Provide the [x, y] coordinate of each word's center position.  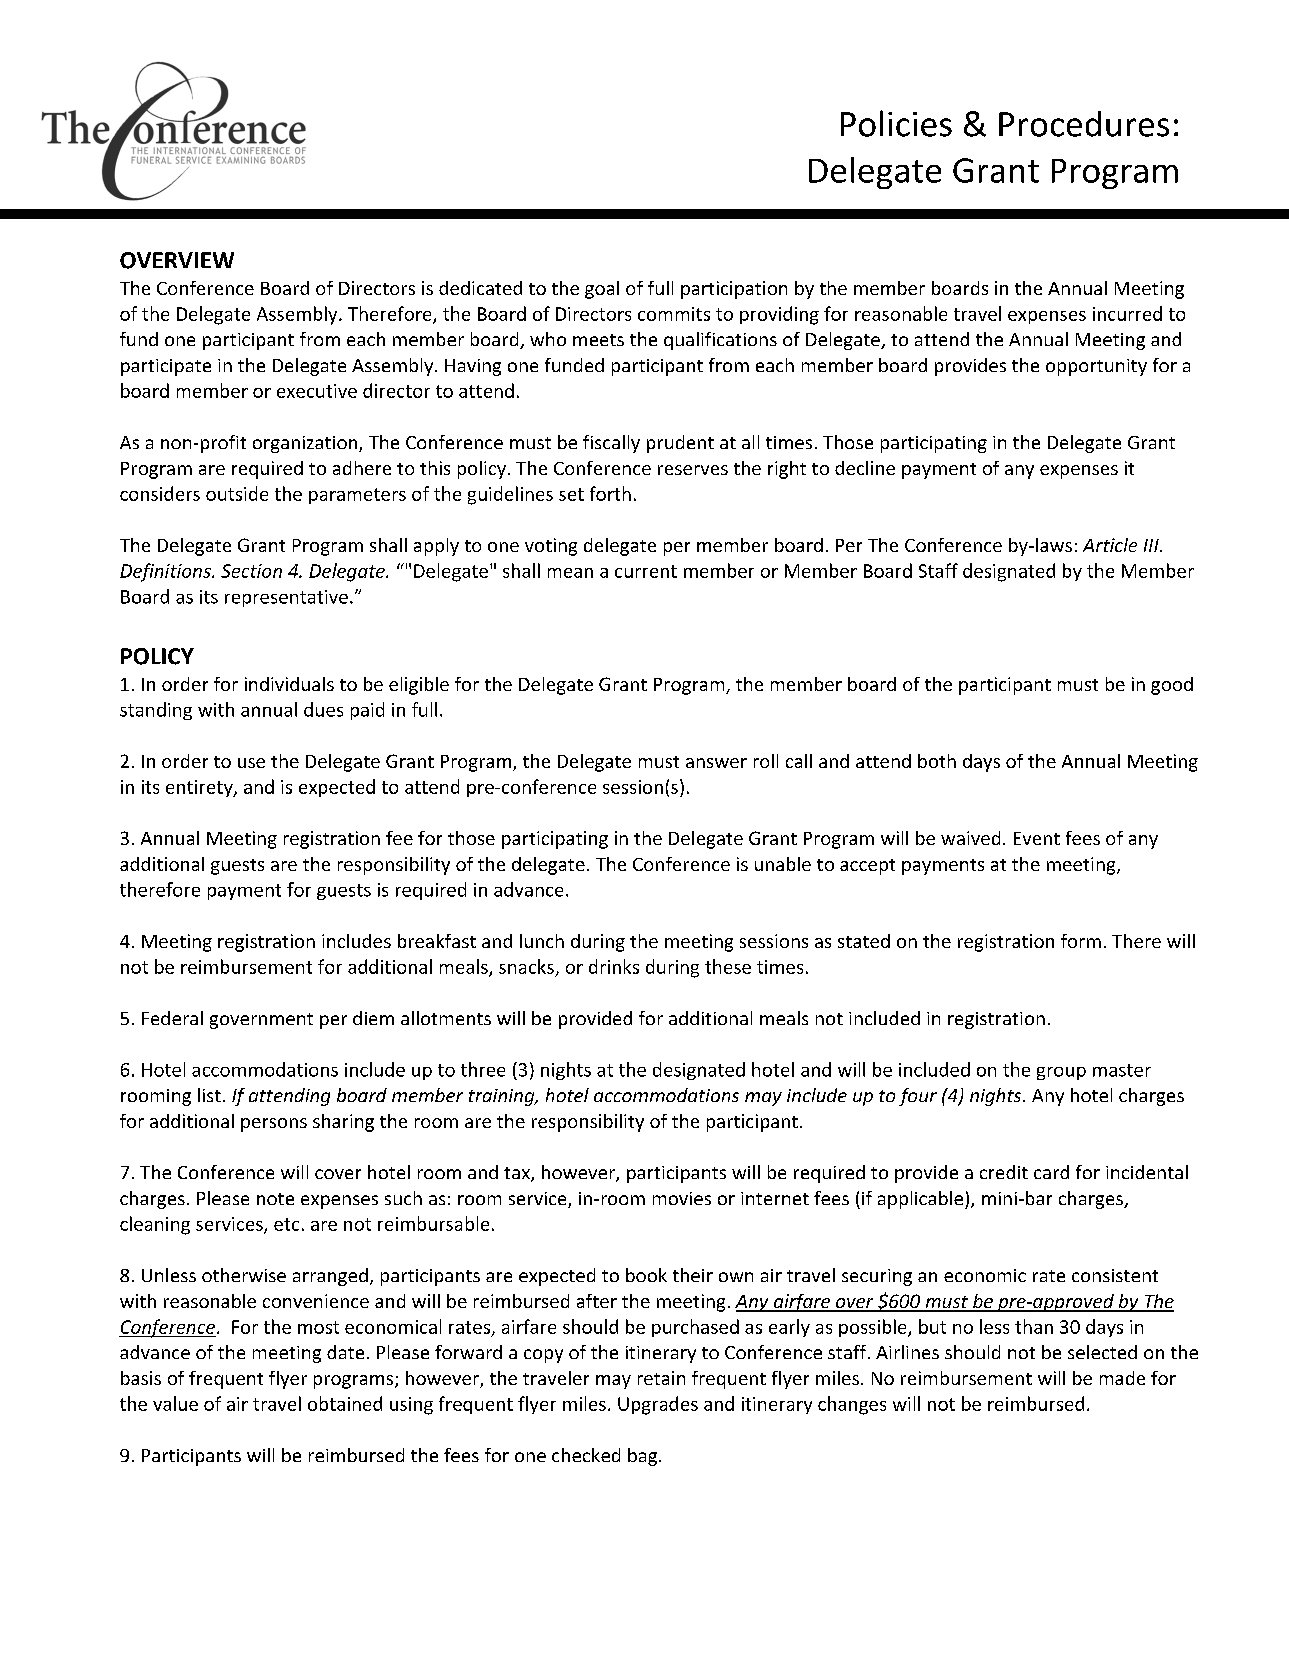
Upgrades [658, 1405]
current [646, 571]
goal [602, 290]
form [1081, 941]
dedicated [480, 288]
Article [1110, 545]
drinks [614, 966]
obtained [345, 1403]
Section [251, 571]
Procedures [1084, 124]
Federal [172, 1018]
